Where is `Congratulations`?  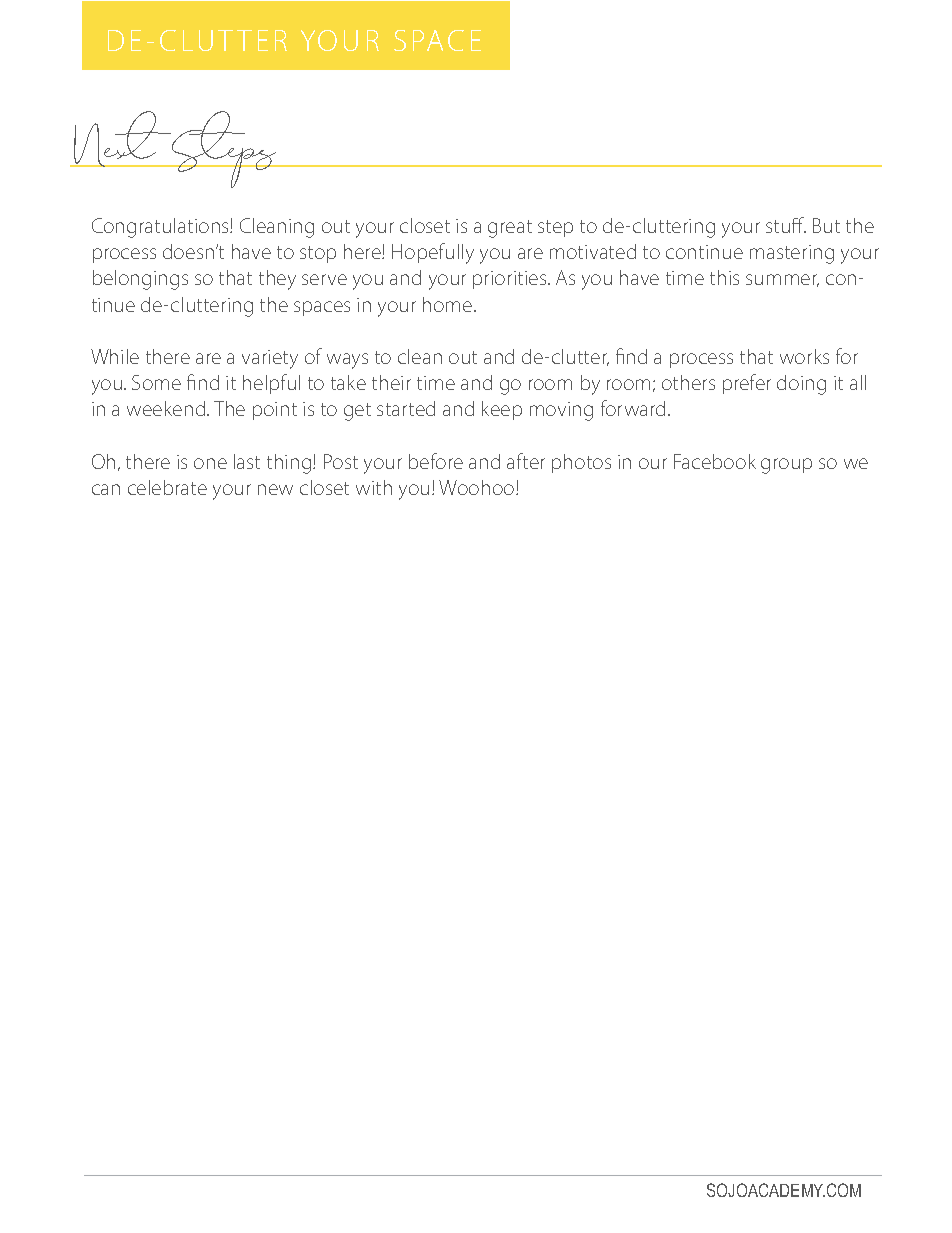
Congratulations is located at coordinates (161, 228).
